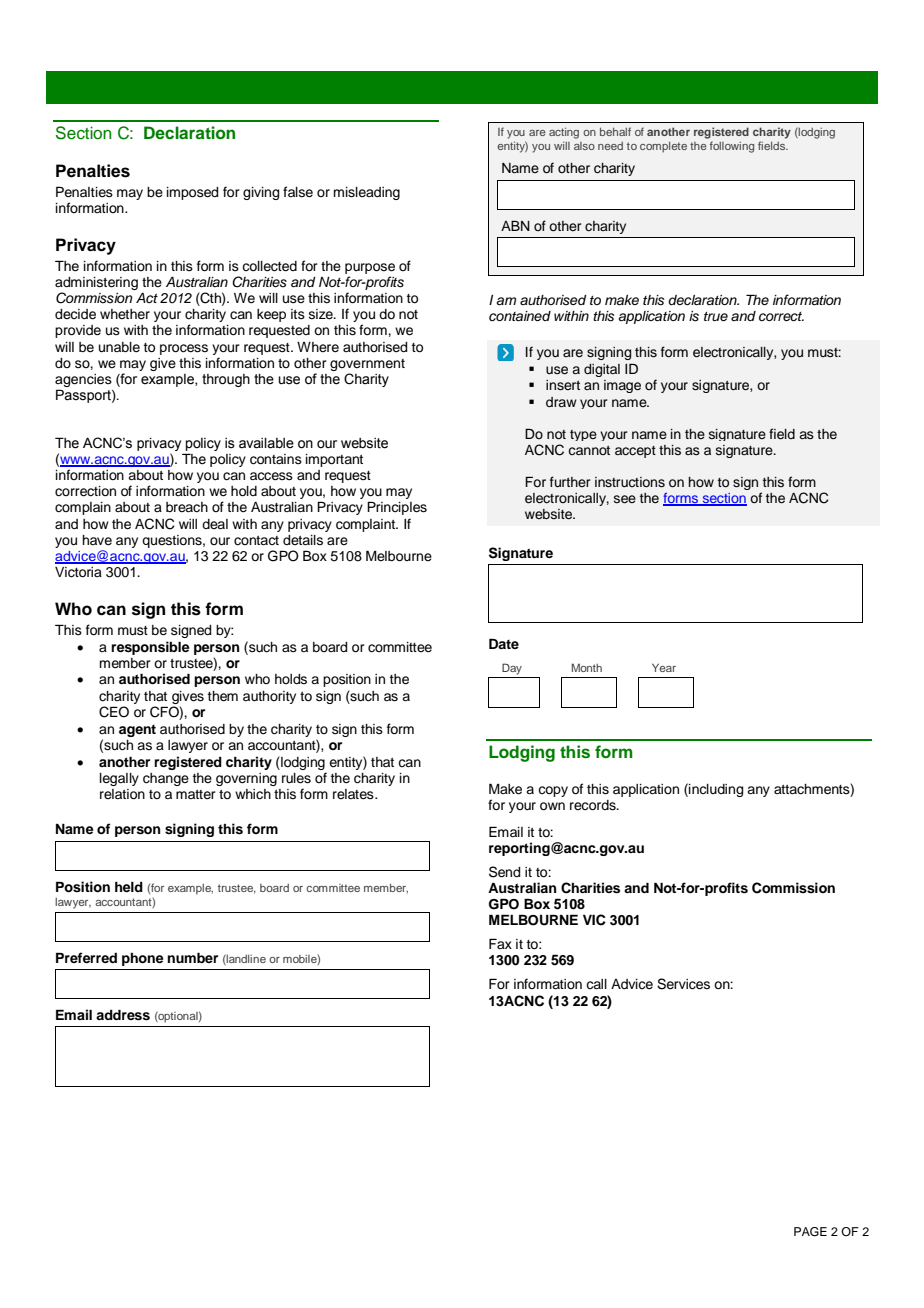 Image resolution: width=924 pixels, height=1308 pixels. What do you see at coordinates (664, 667) in the page?
I see `Year` at bounding box center [664, 667].
